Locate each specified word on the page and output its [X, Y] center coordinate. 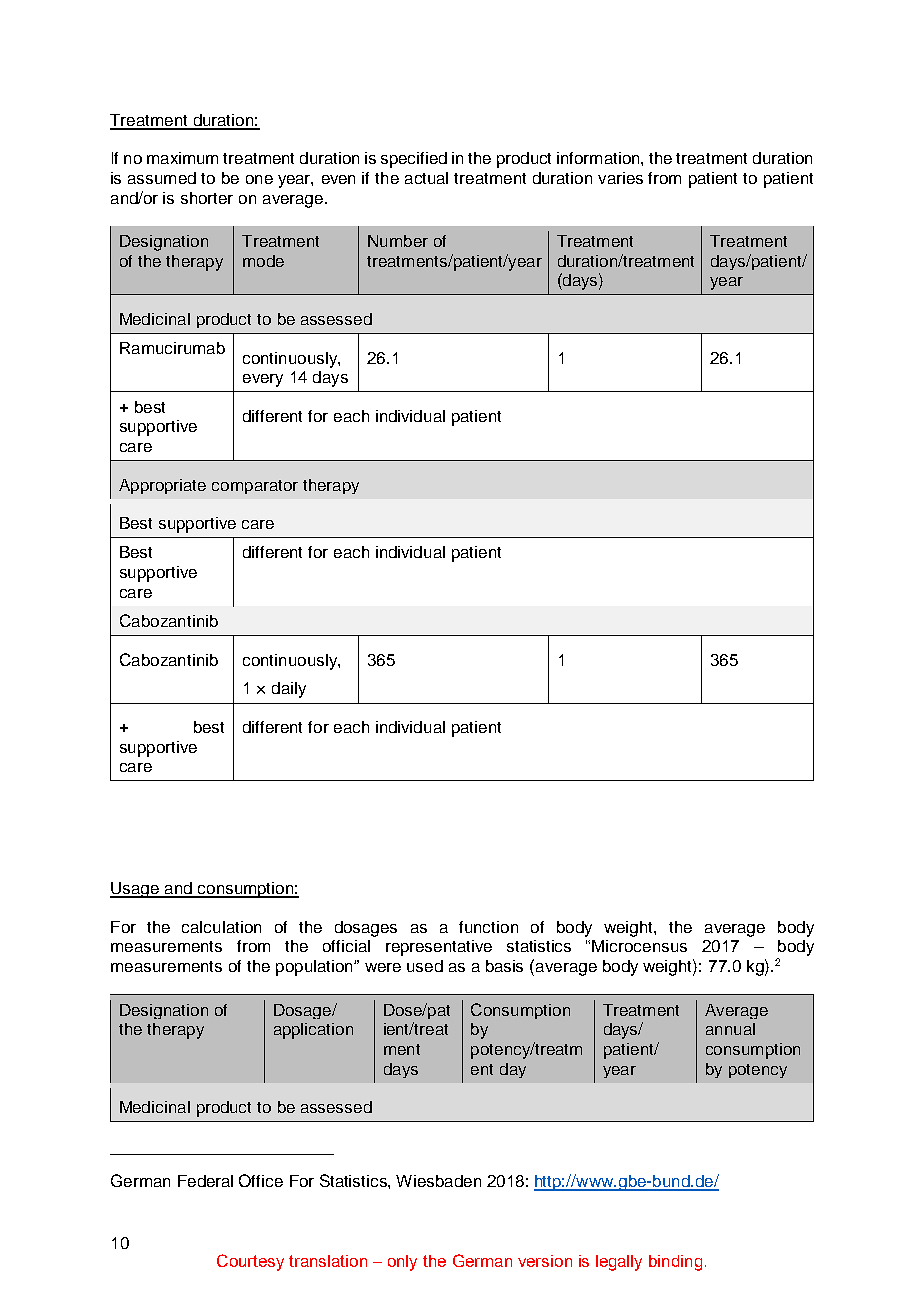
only [402, 1263]
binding [675, 1263]
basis [504, 966]
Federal [205, 1181]
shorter [207, 198]
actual [426, 178]
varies [620, 178]
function [488, 927]
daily [289, 690]
